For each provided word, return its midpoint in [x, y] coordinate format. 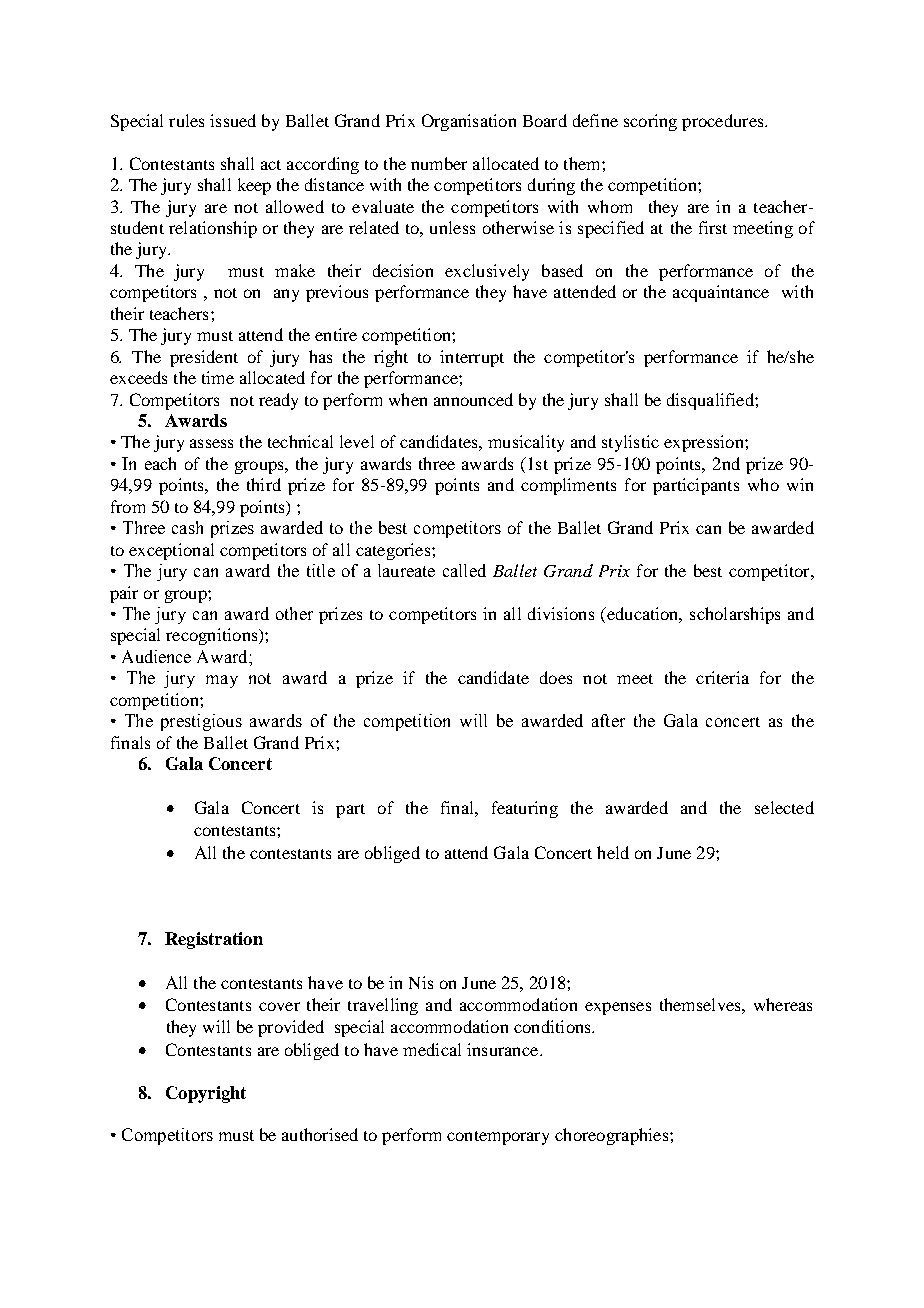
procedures [724, 122]
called [464, 570]
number [439, 163]
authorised [320, 1134]
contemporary [498, 1138]
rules [186, 120]
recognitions [213, 636]
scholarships [735, 615]
